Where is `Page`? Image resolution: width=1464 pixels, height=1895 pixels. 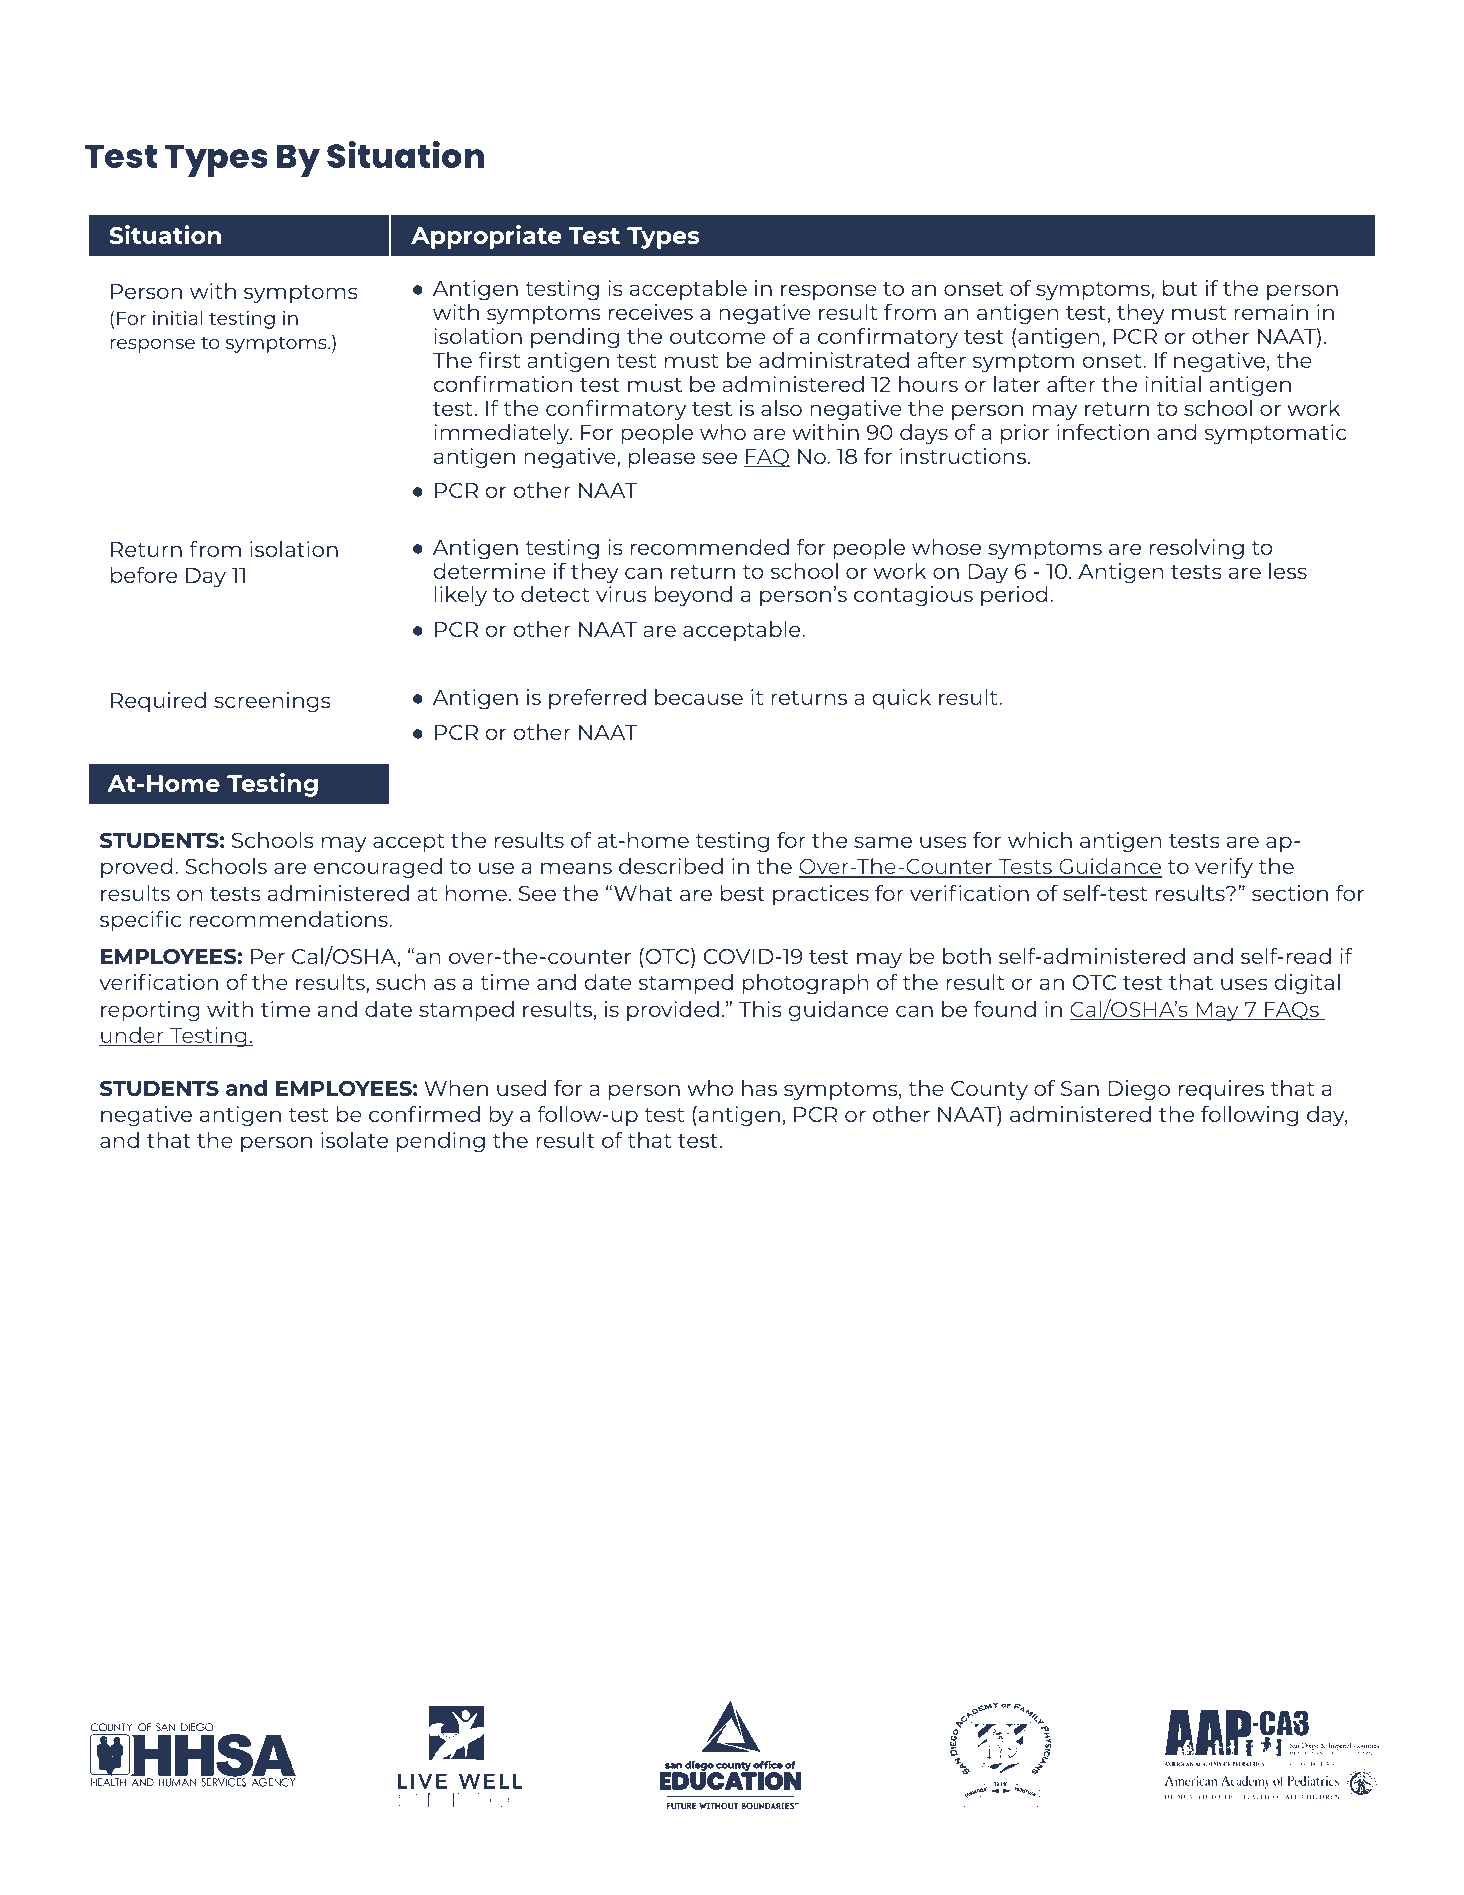 Page is located at coordinates (1333, 1835).
